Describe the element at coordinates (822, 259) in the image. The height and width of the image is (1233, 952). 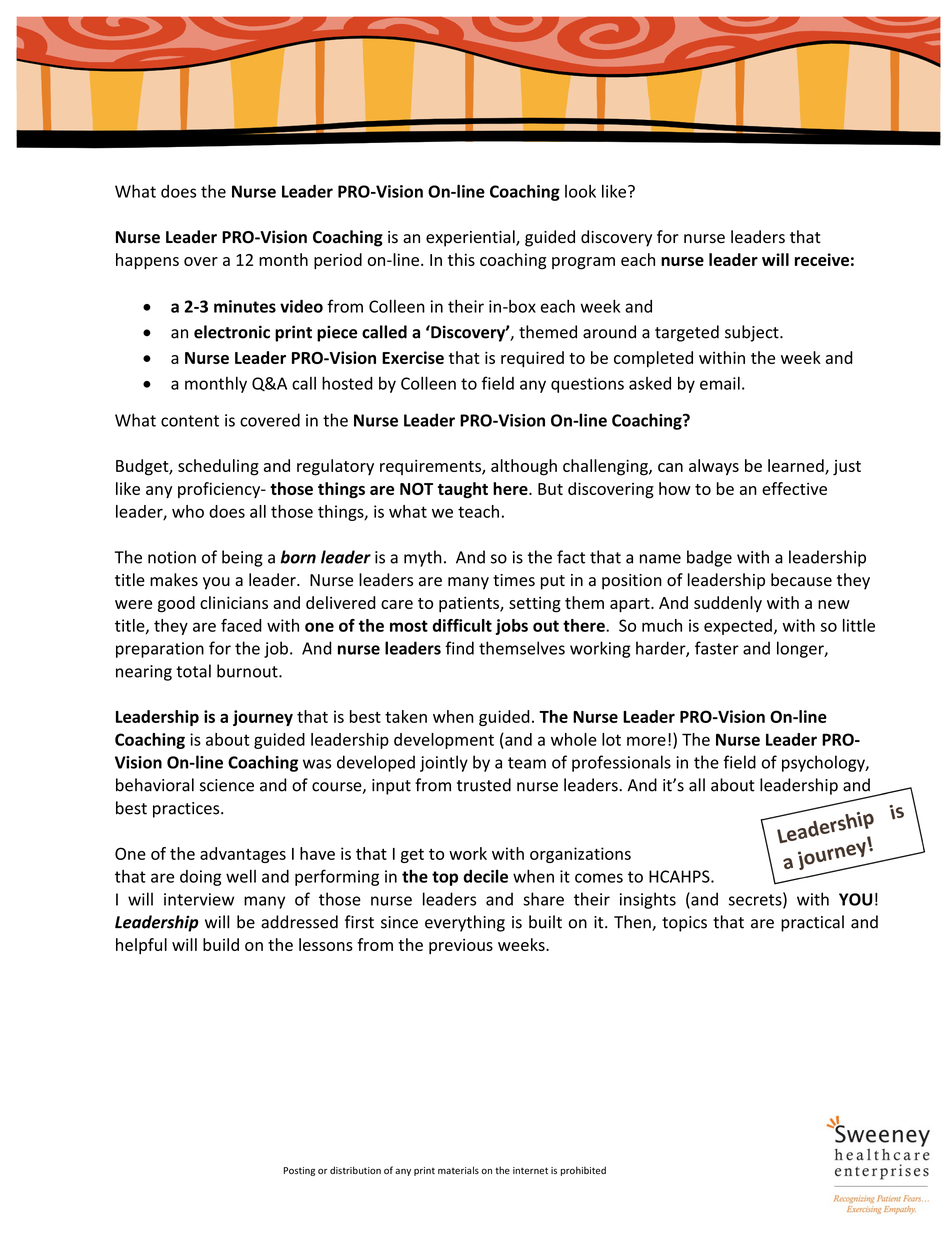
I see `receive` at that location.
